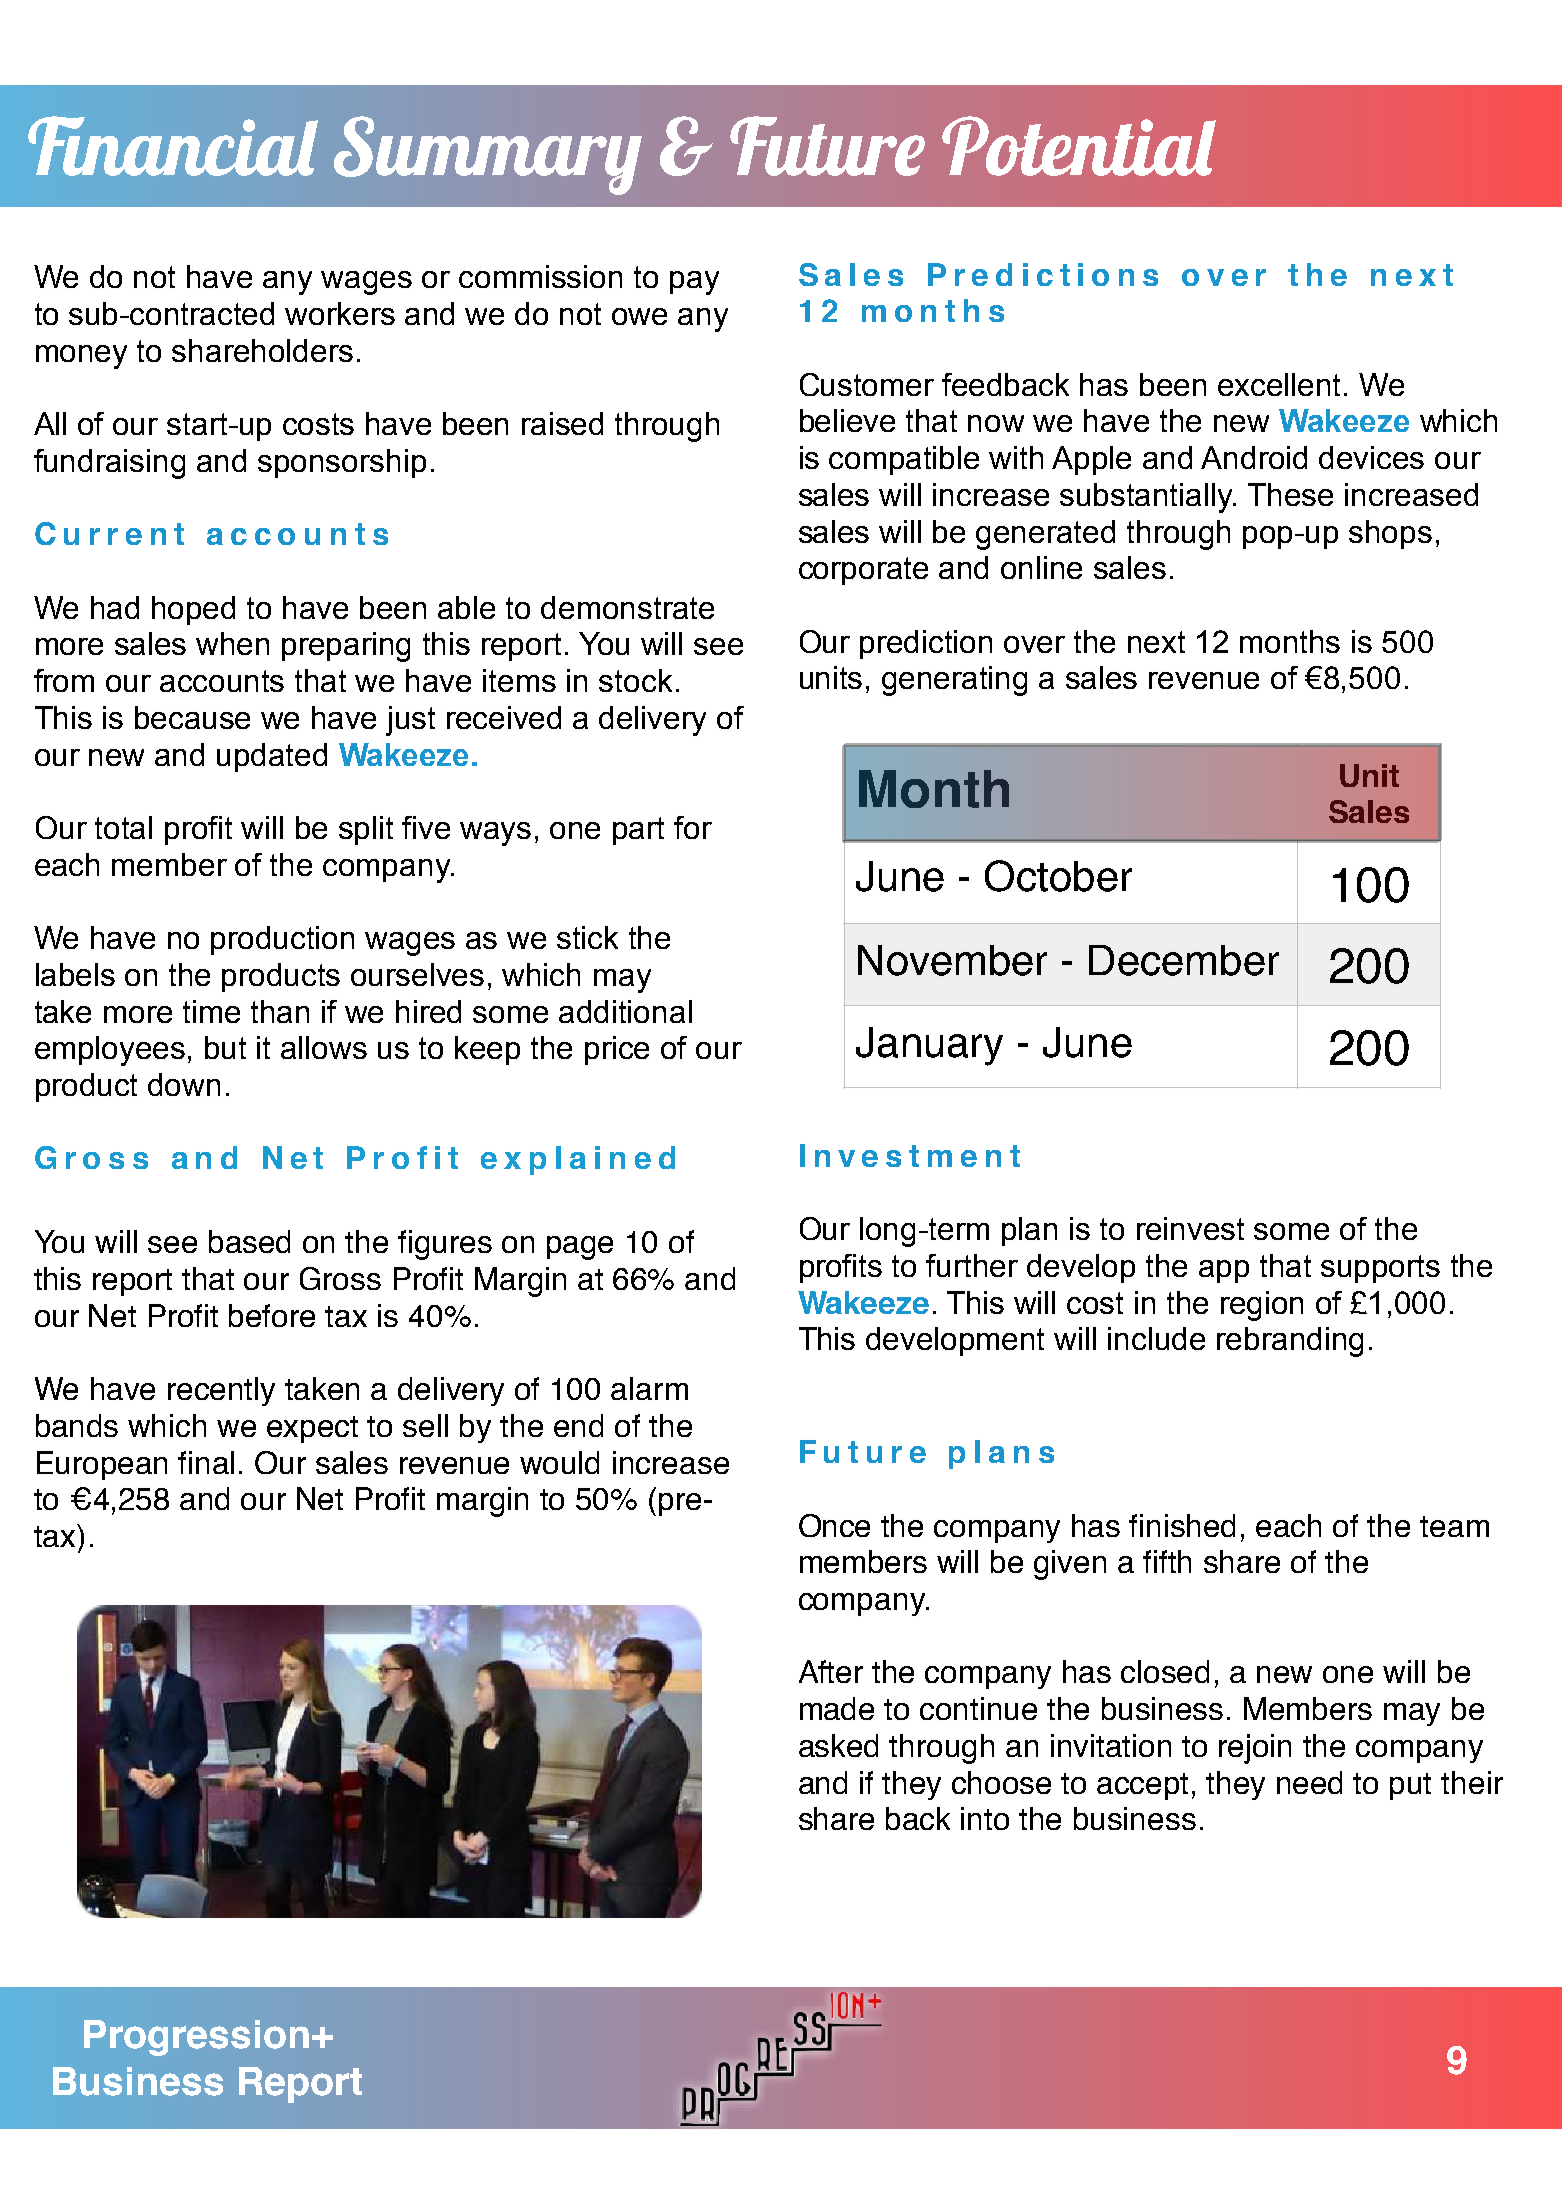  What do you see at coordinates (1309, 1782) in the image?
I see `need` at bounding box center [1309, 1782].
